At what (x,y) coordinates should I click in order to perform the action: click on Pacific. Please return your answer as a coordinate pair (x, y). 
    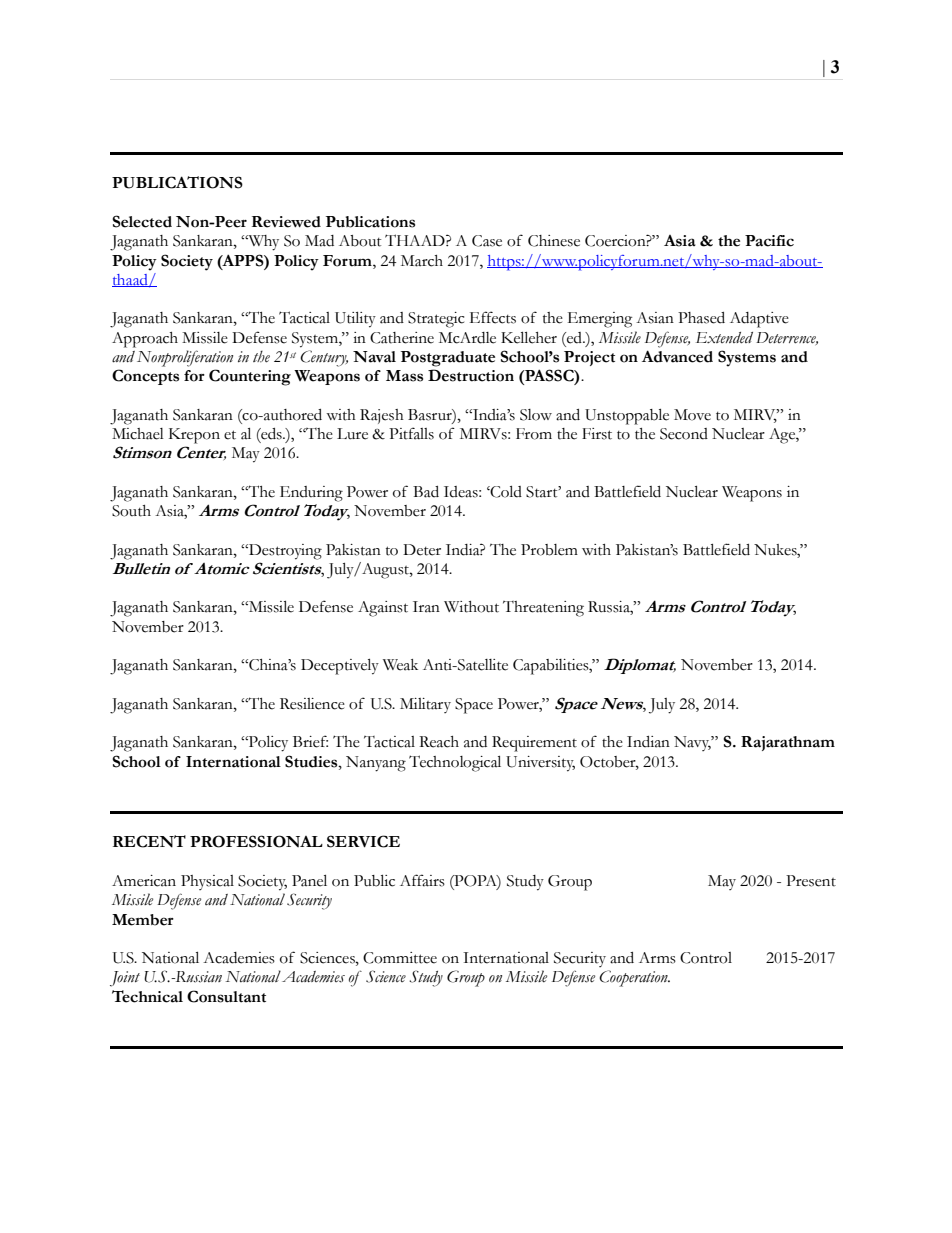
    Looking at the image, I should click on (769, 241).
